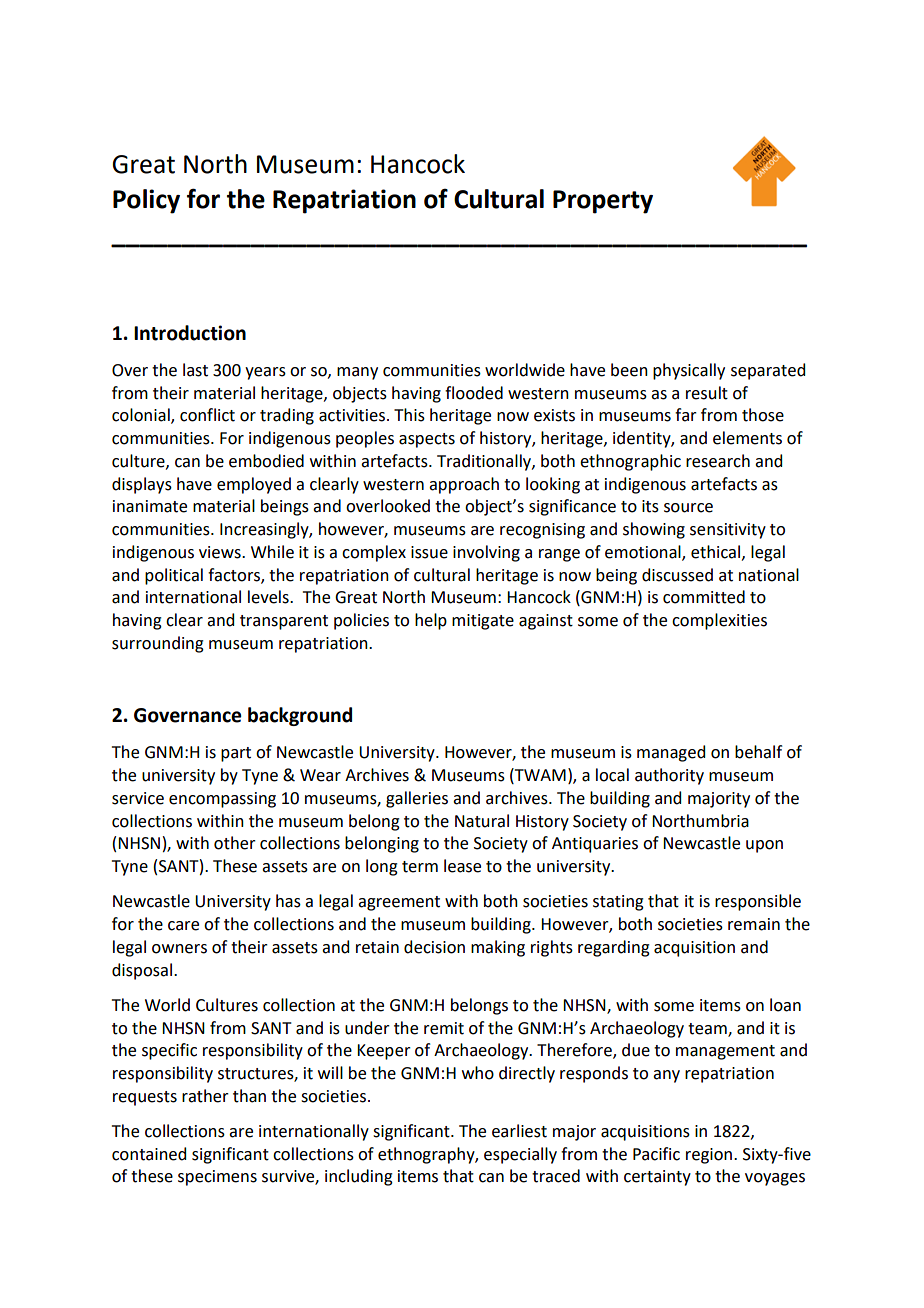  I want to click on decision, so click(434, 947).
